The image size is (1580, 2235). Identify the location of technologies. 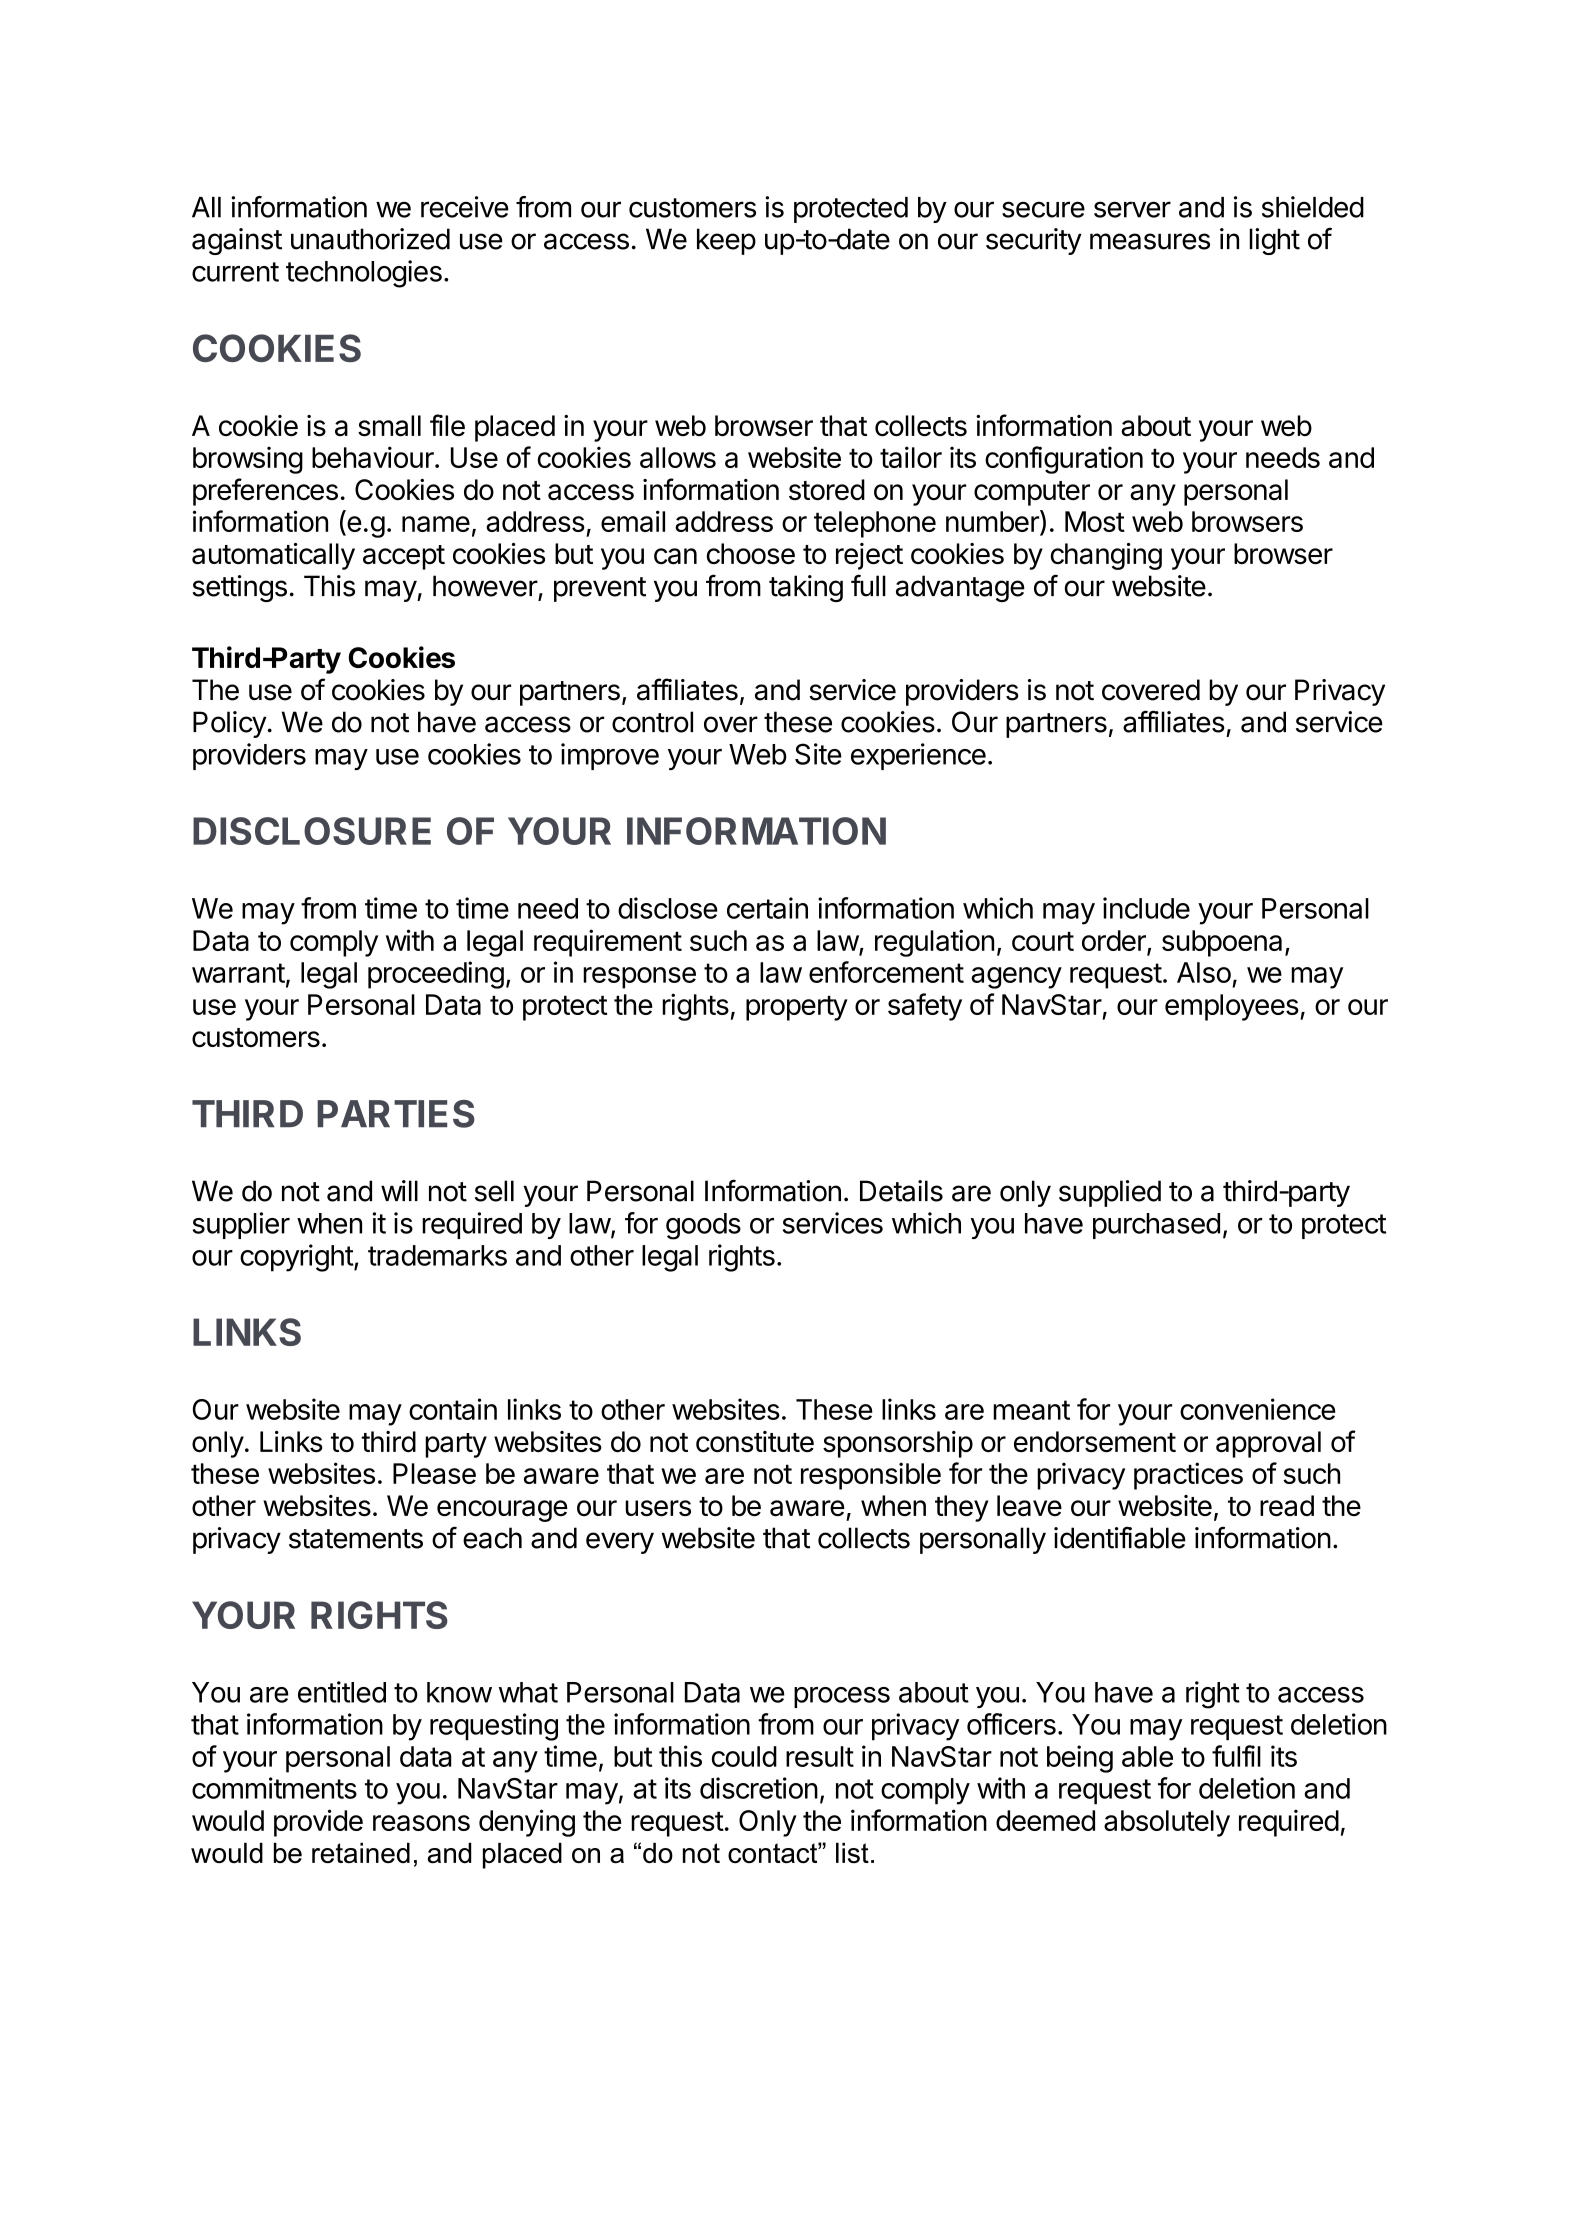
(364, 274).
